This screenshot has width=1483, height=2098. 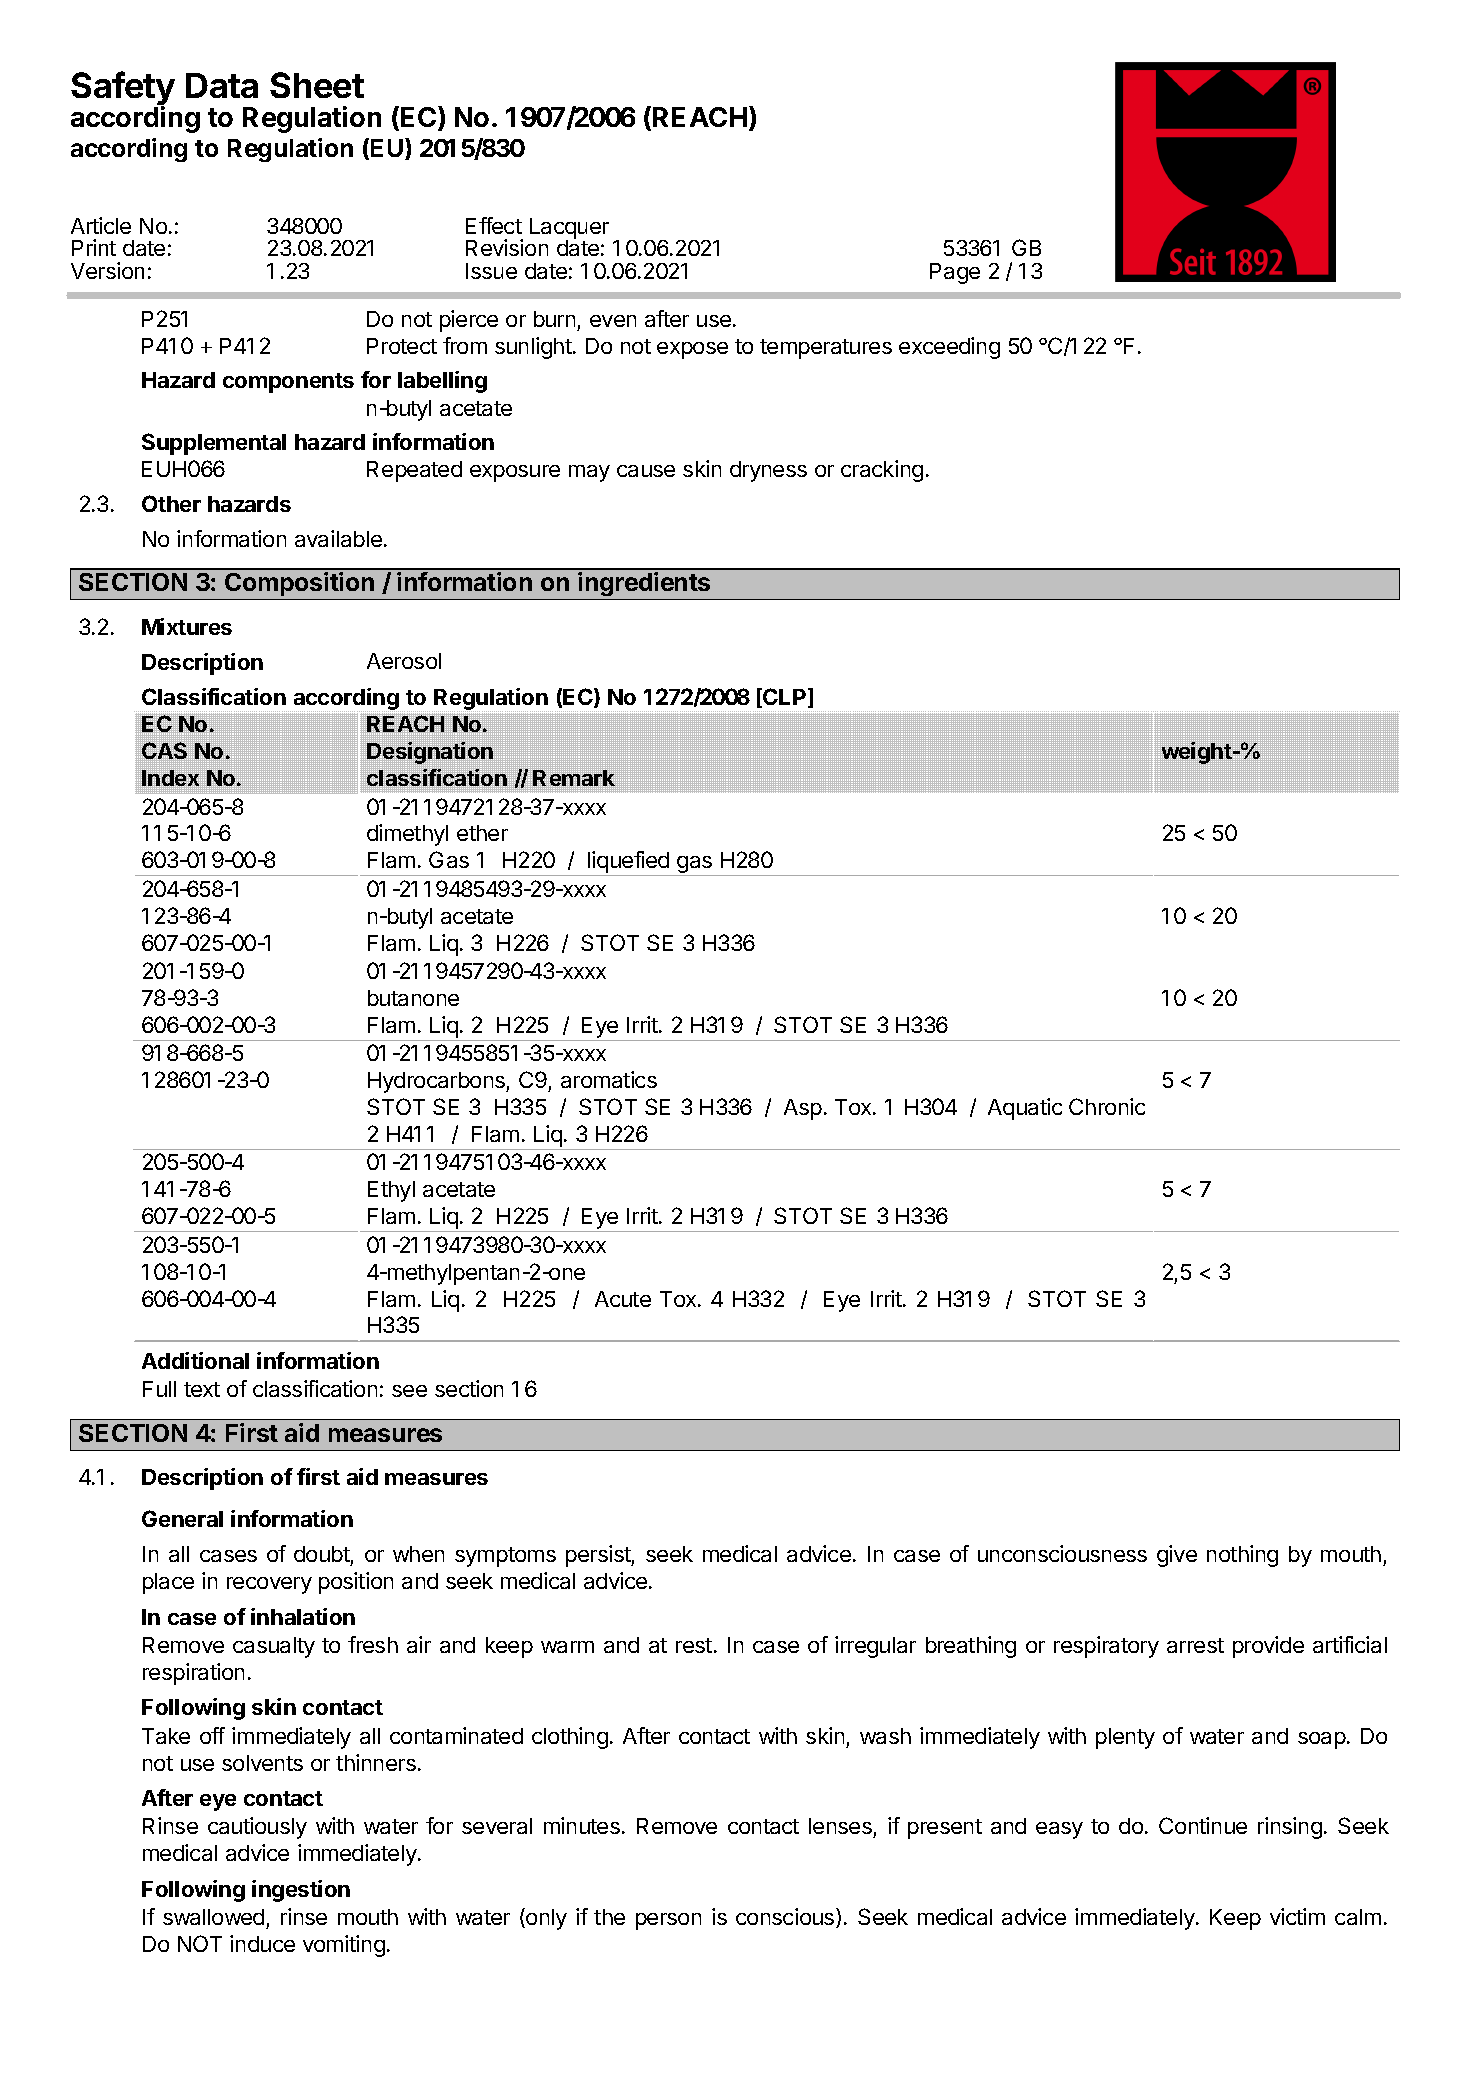 What do you see at coordinates (955, 273) in the screenshot?
I see `Page` at bounding box center [955, 273].
